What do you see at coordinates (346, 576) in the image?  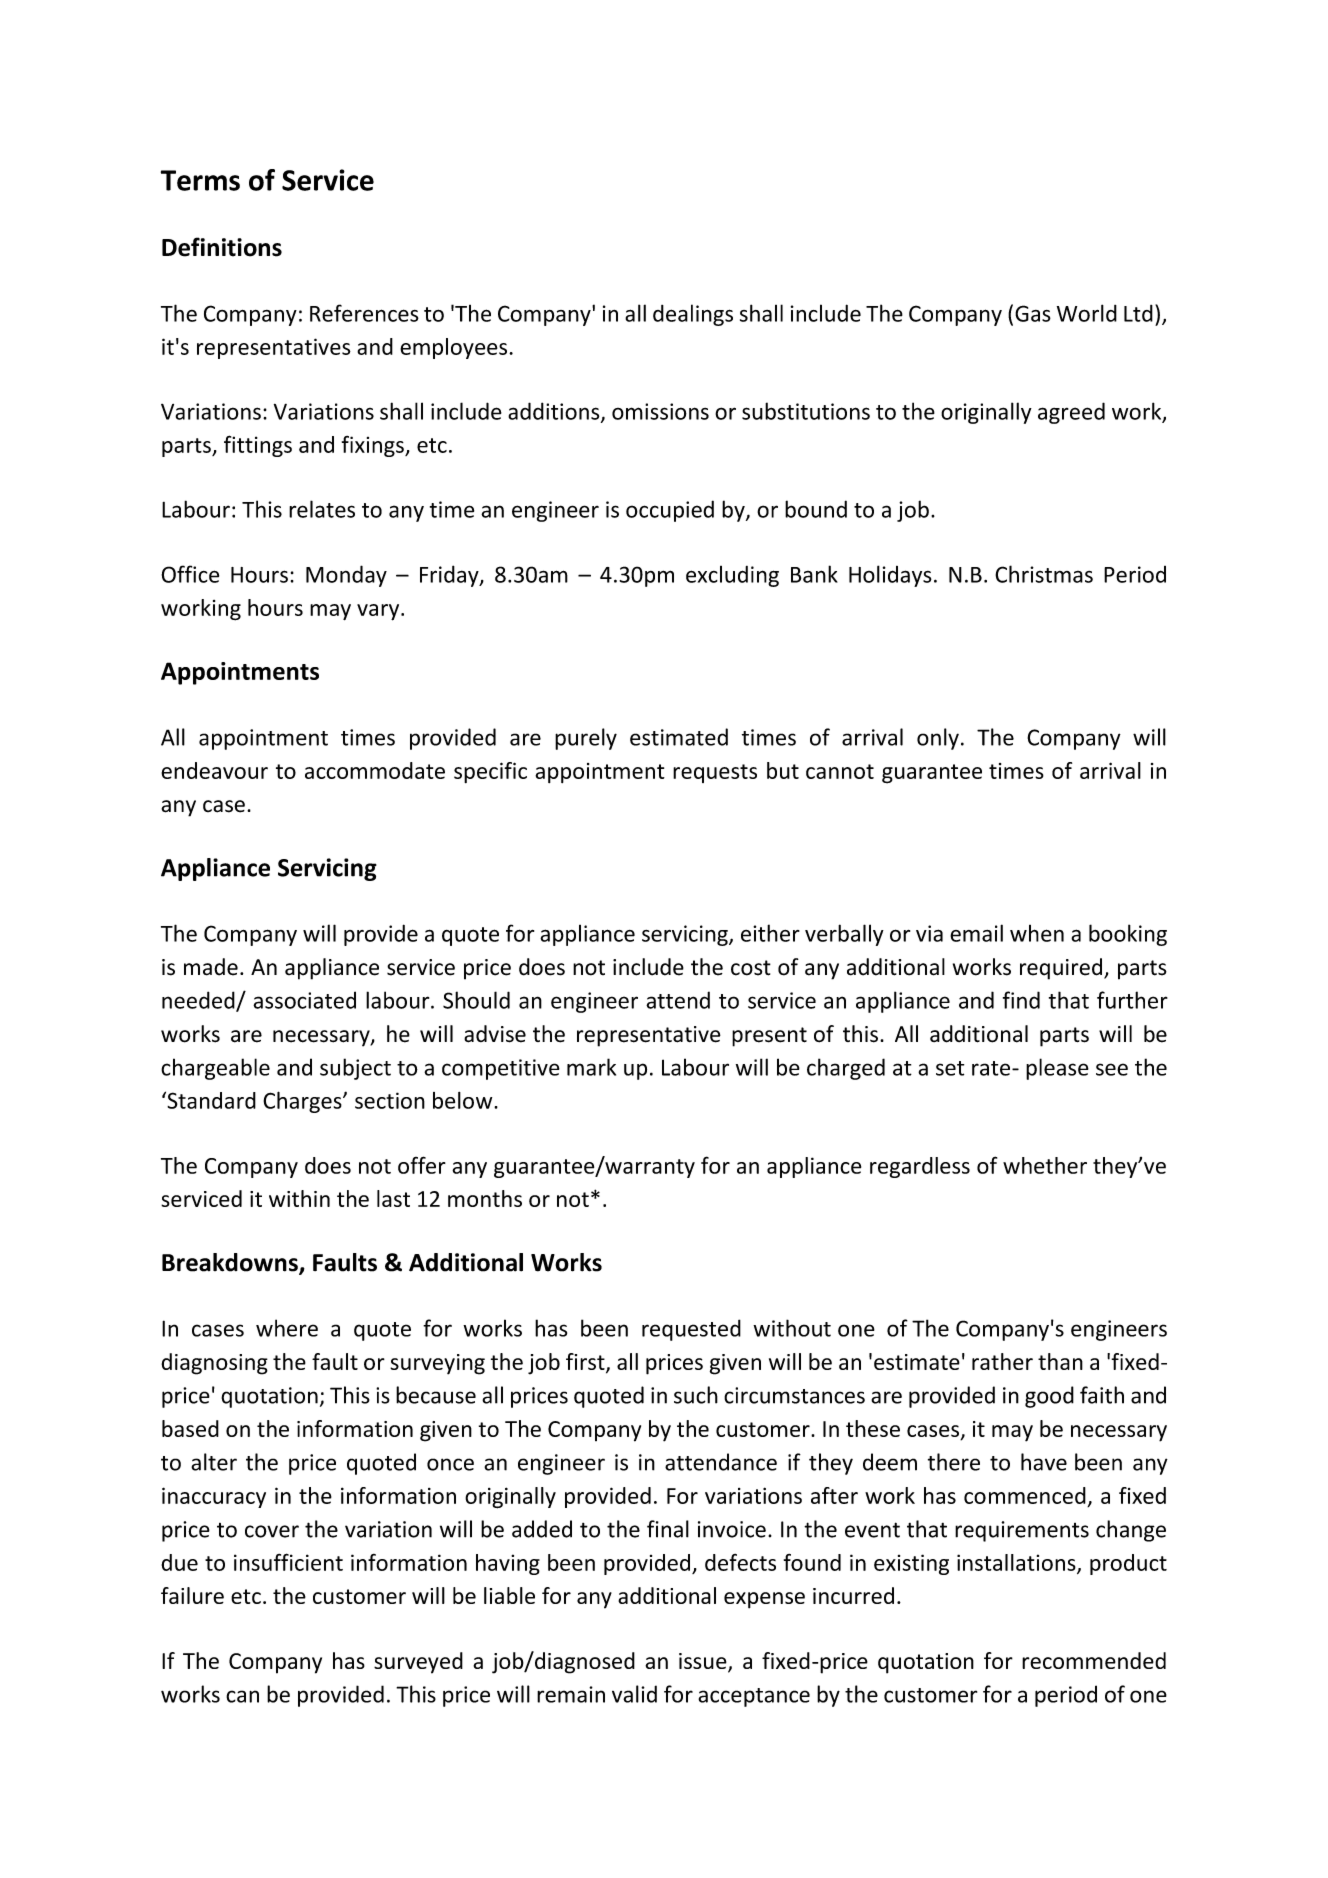 I see `Monday` at bounding box center [346, 576].
